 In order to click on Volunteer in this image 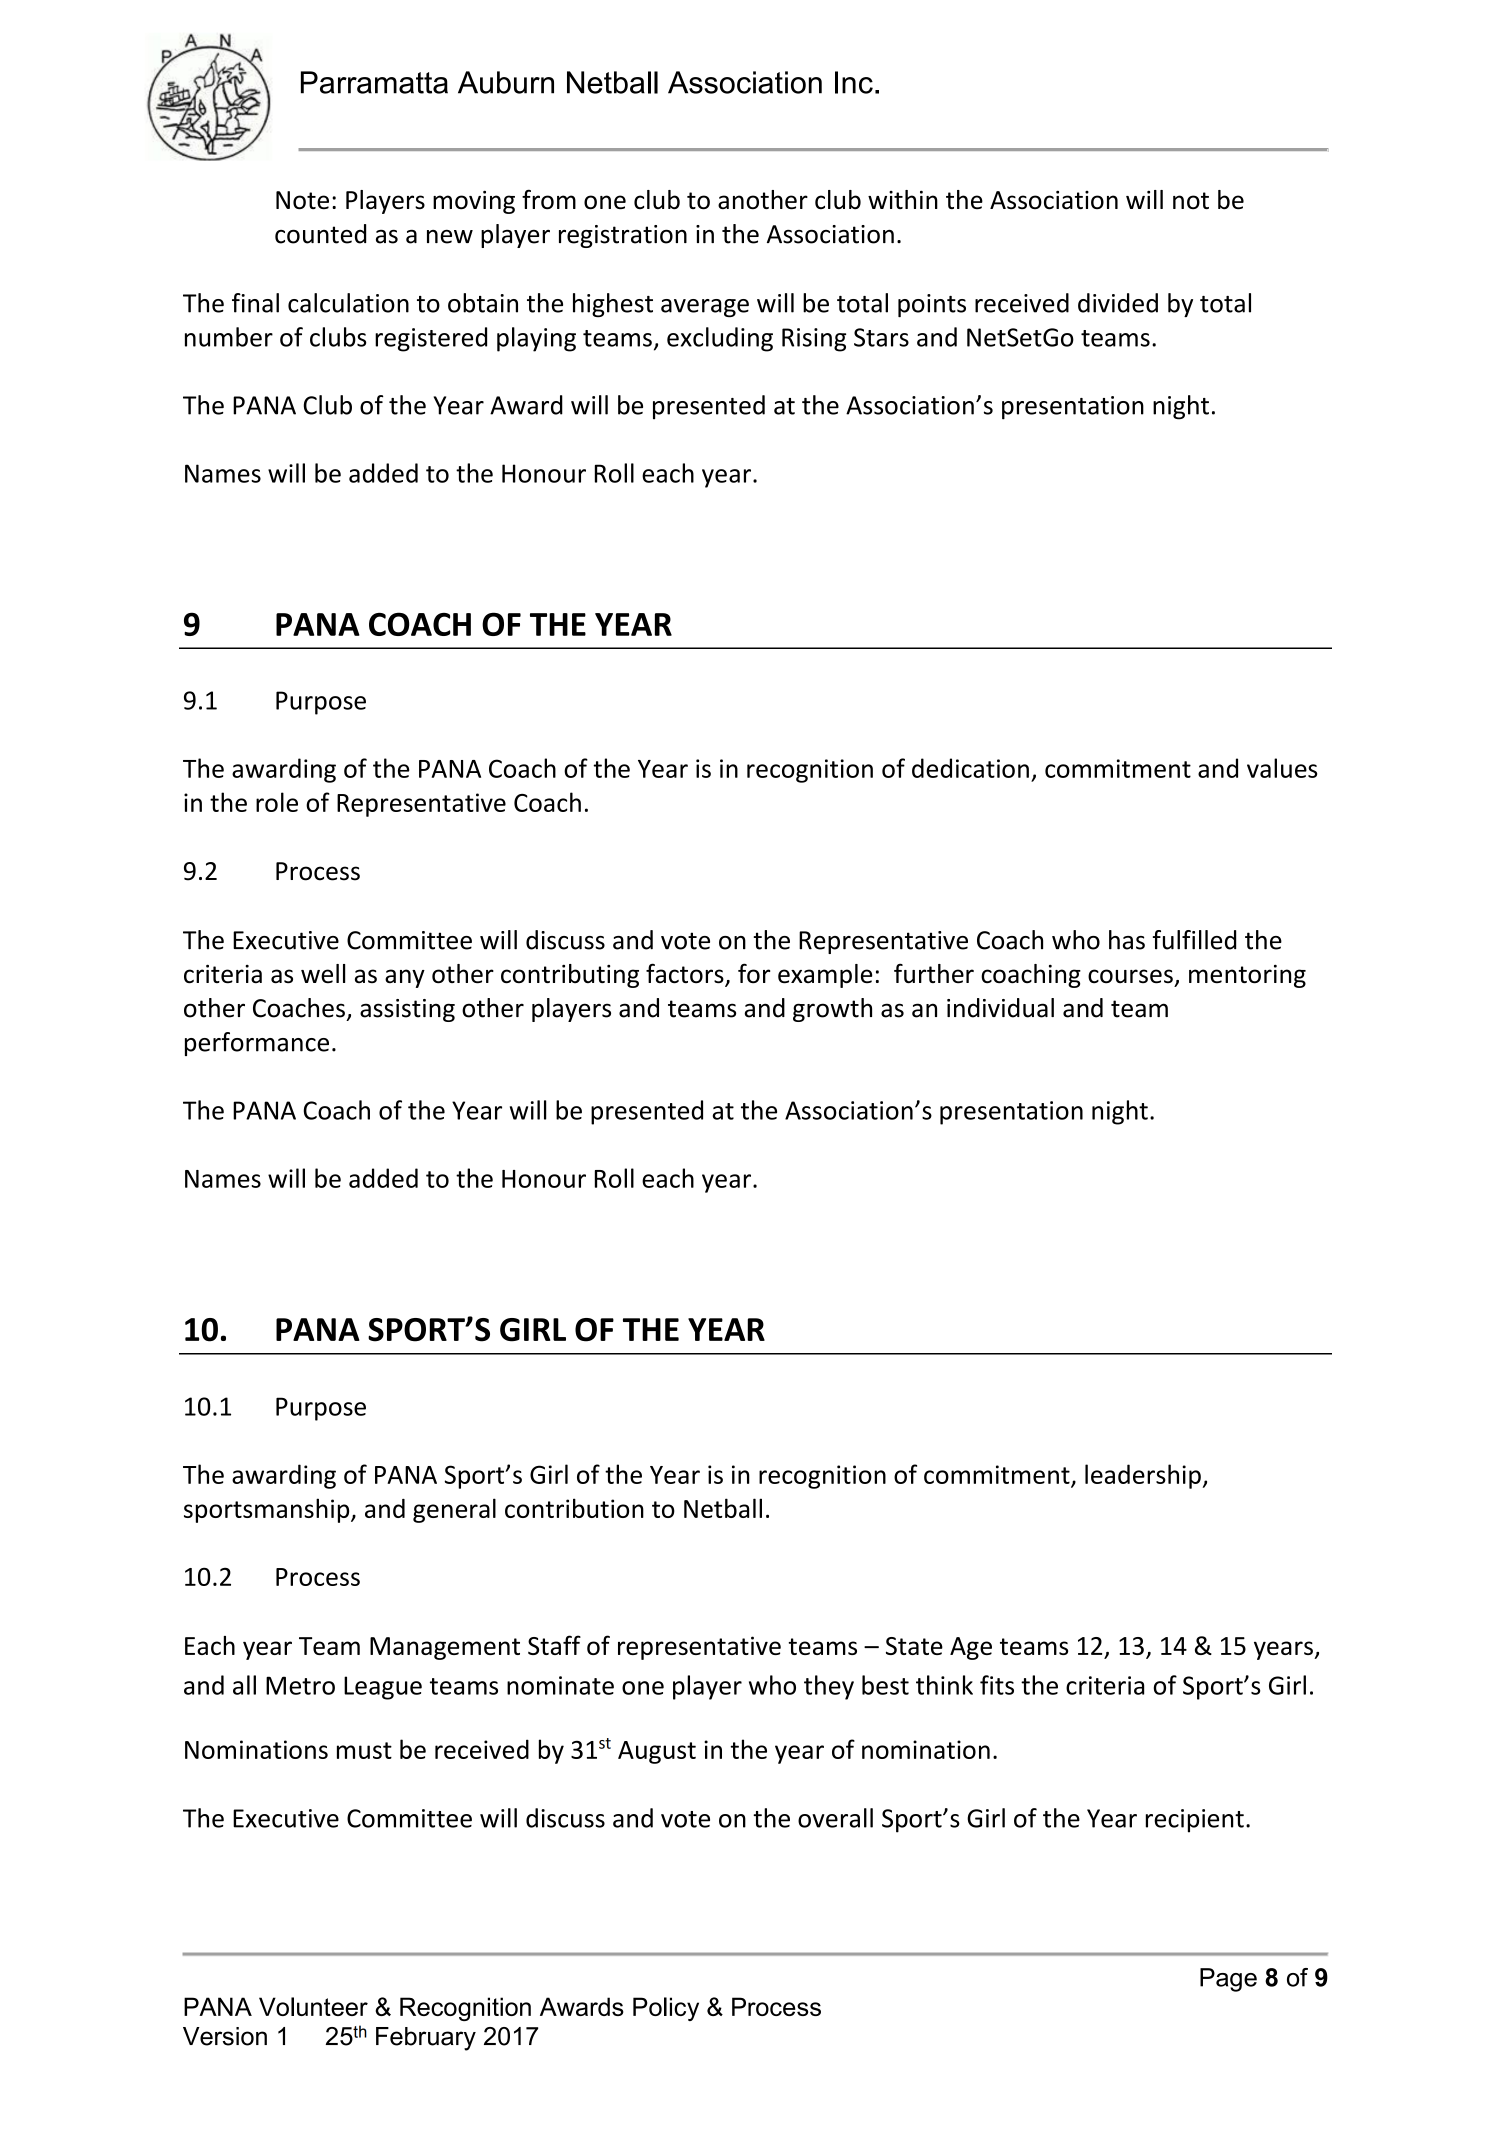, I will do `click(313, 2006)`.
